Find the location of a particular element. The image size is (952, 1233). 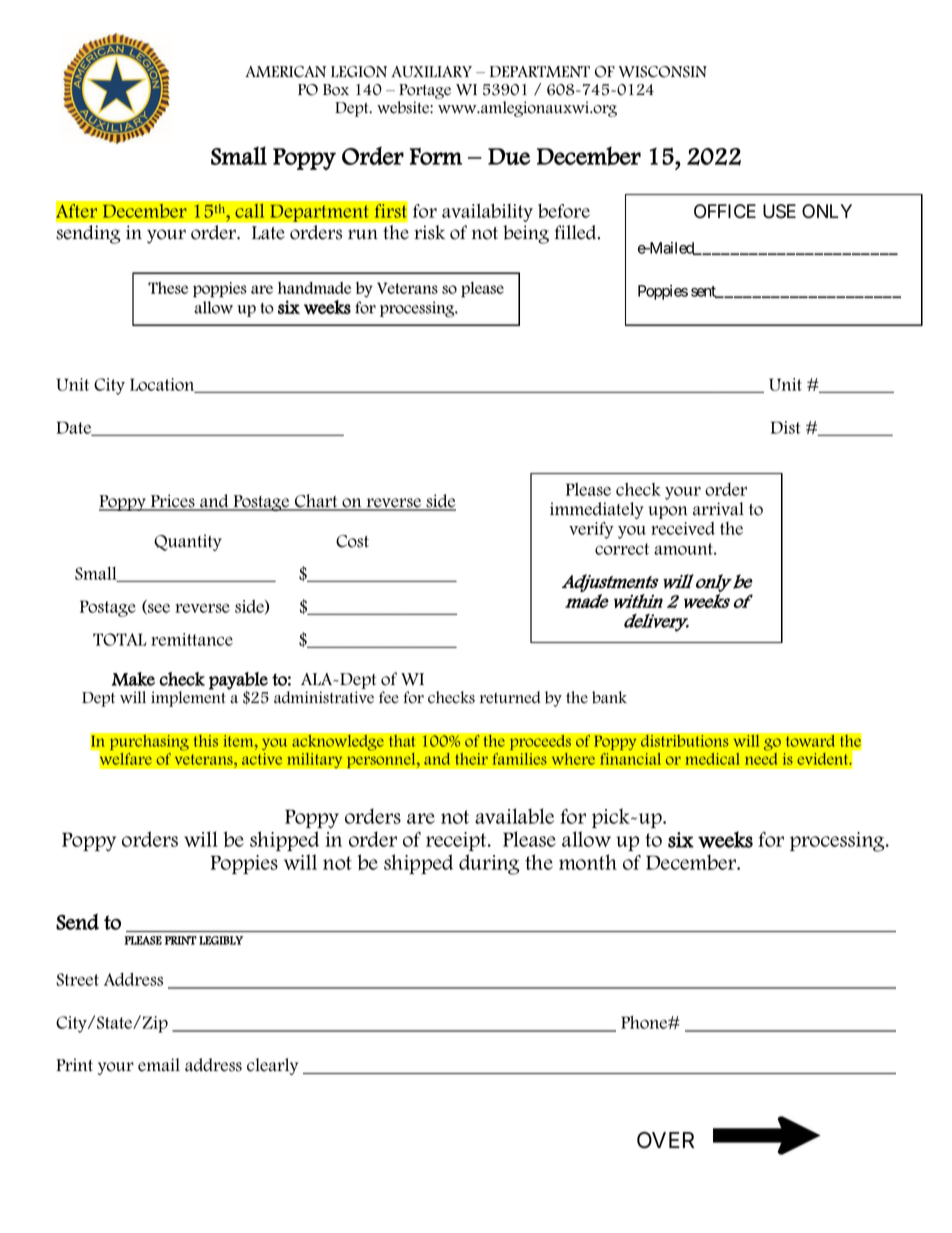

risk is located at coordinates (429, 232).
